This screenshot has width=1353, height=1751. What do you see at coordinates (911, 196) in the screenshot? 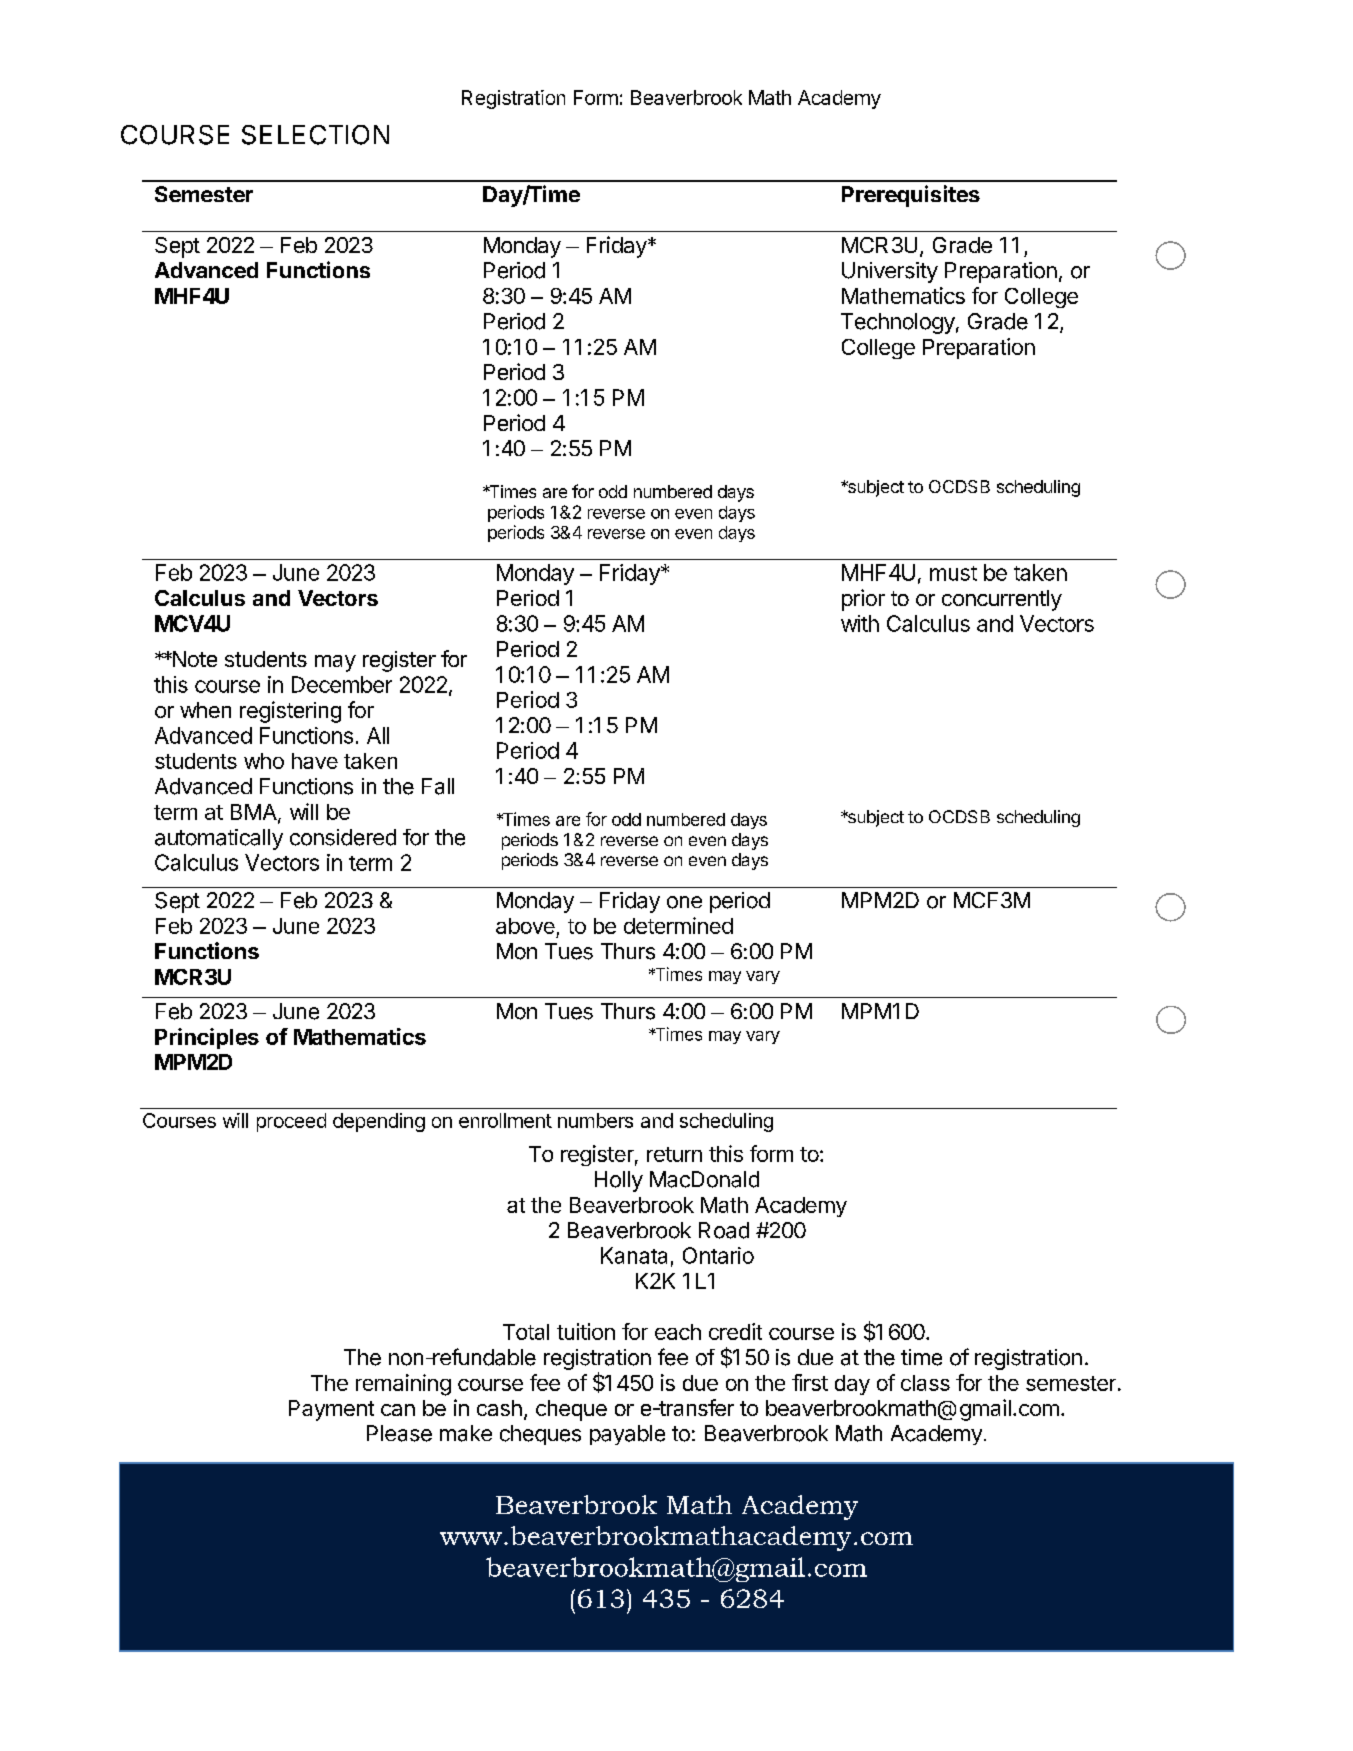
I see `Prerequisites` at bounding box center [911, 196].
